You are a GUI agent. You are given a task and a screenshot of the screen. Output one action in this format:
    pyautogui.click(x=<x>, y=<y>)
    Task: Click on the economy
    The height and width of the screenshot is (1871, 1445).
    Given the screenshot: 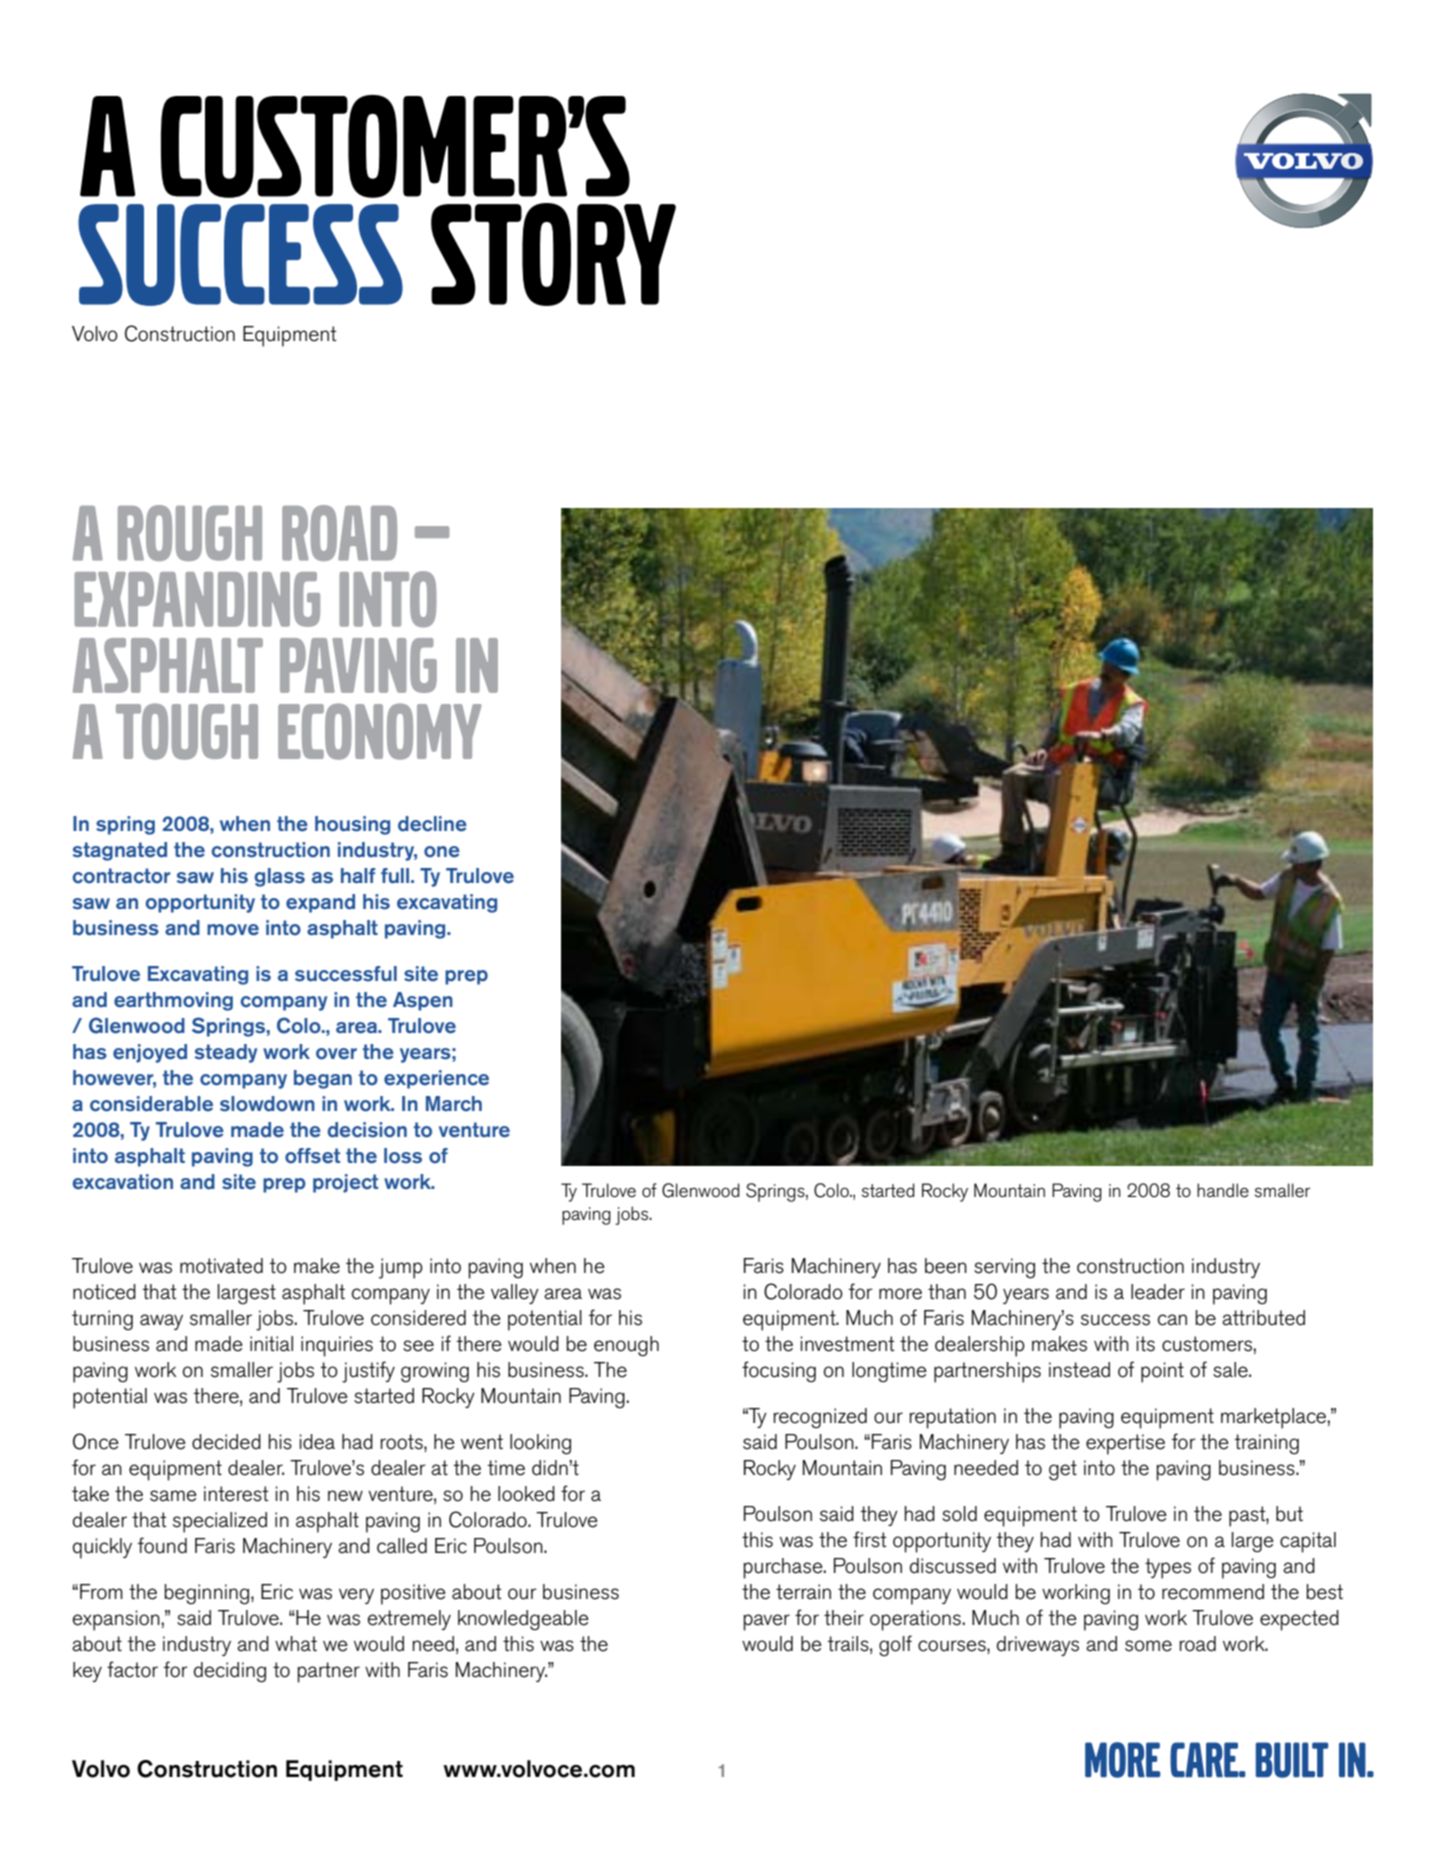 What is the action you would take?
    pyautogui.click(x=380, y=731)
